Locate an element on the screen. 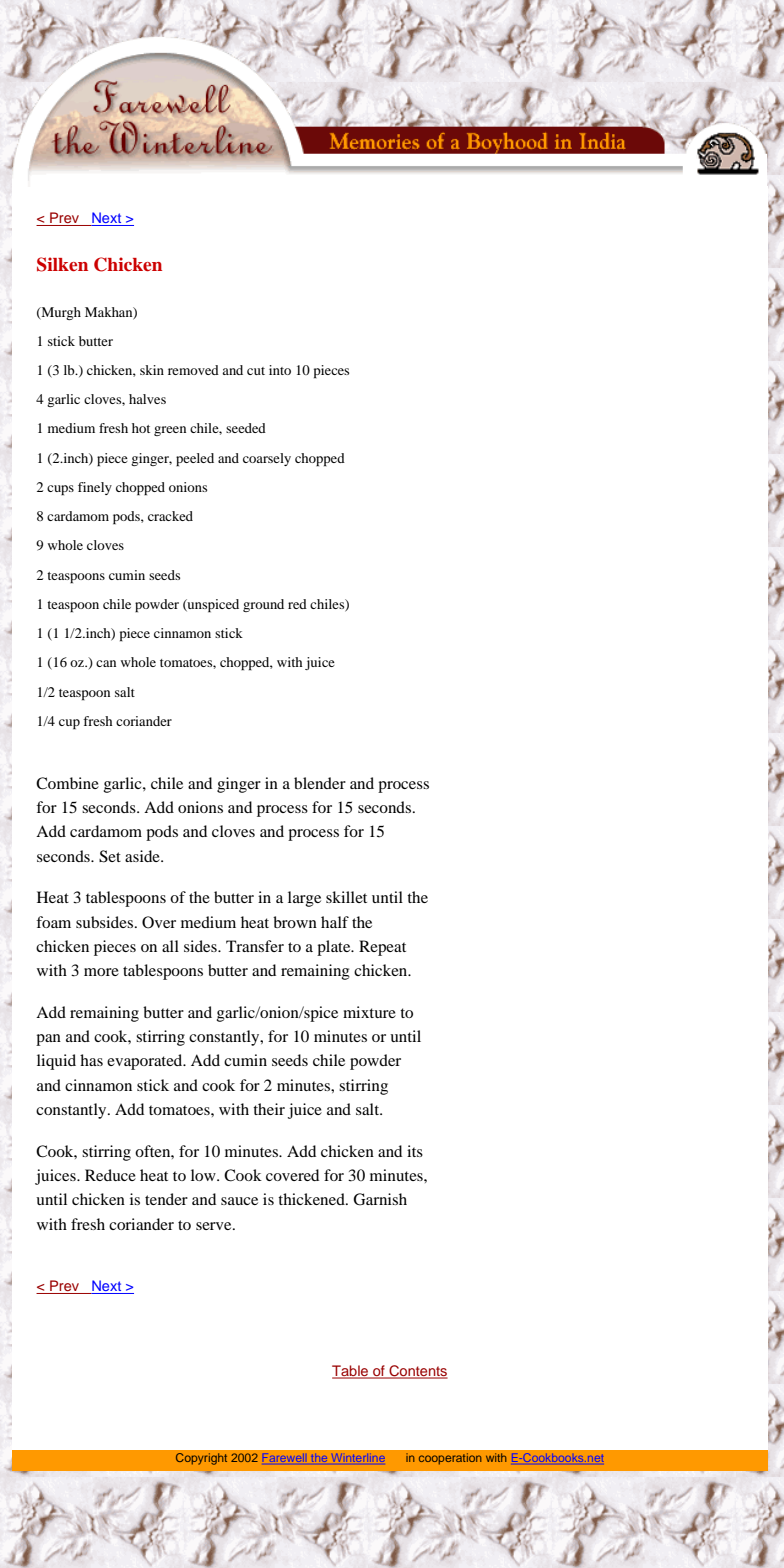 The width and height of the screenshot is (784, 1568). Silken is located at coordinates (62, 264).
